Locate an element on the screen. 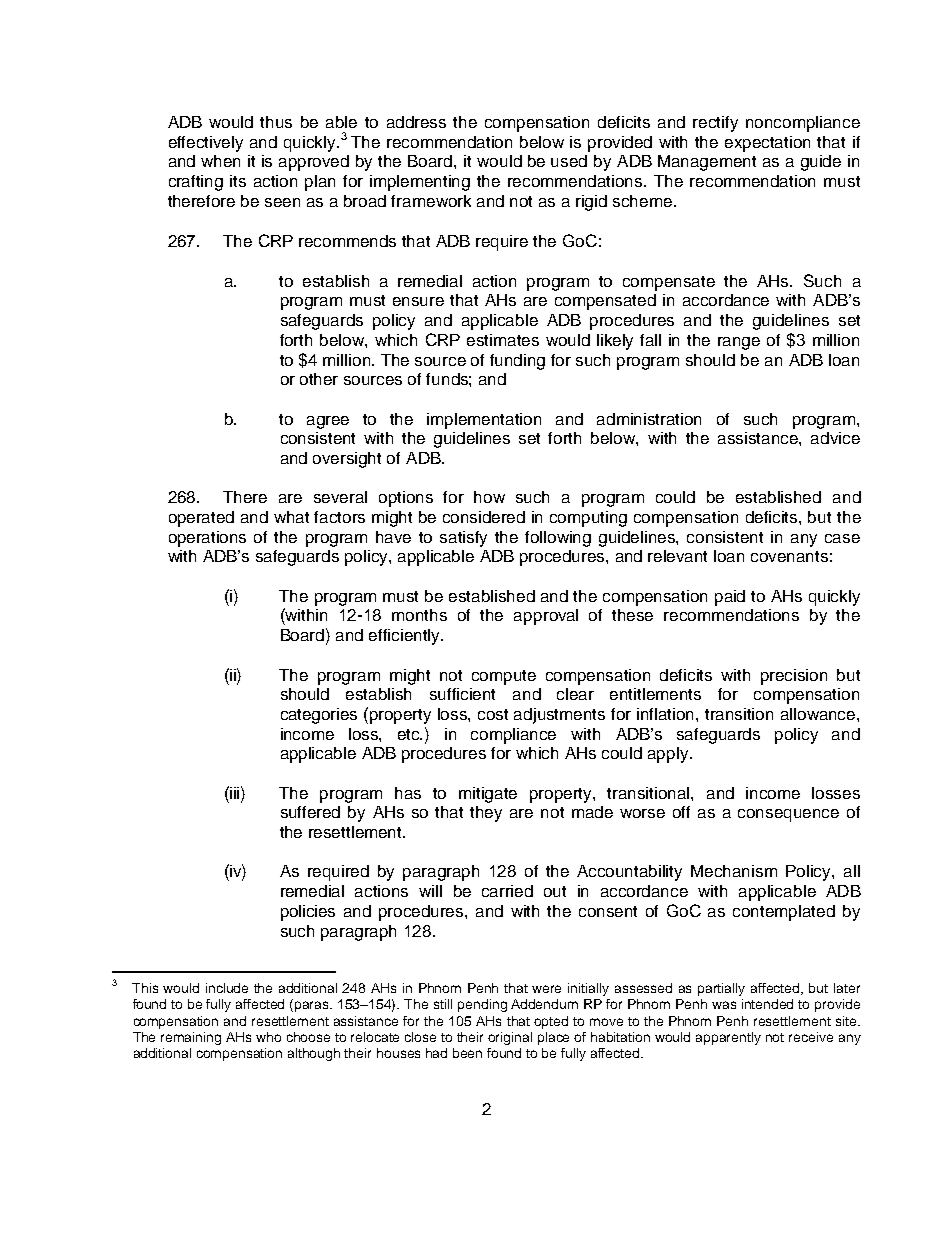 This screenshot has width=952, height=1233. iii is located at coordinates (235, 792).
